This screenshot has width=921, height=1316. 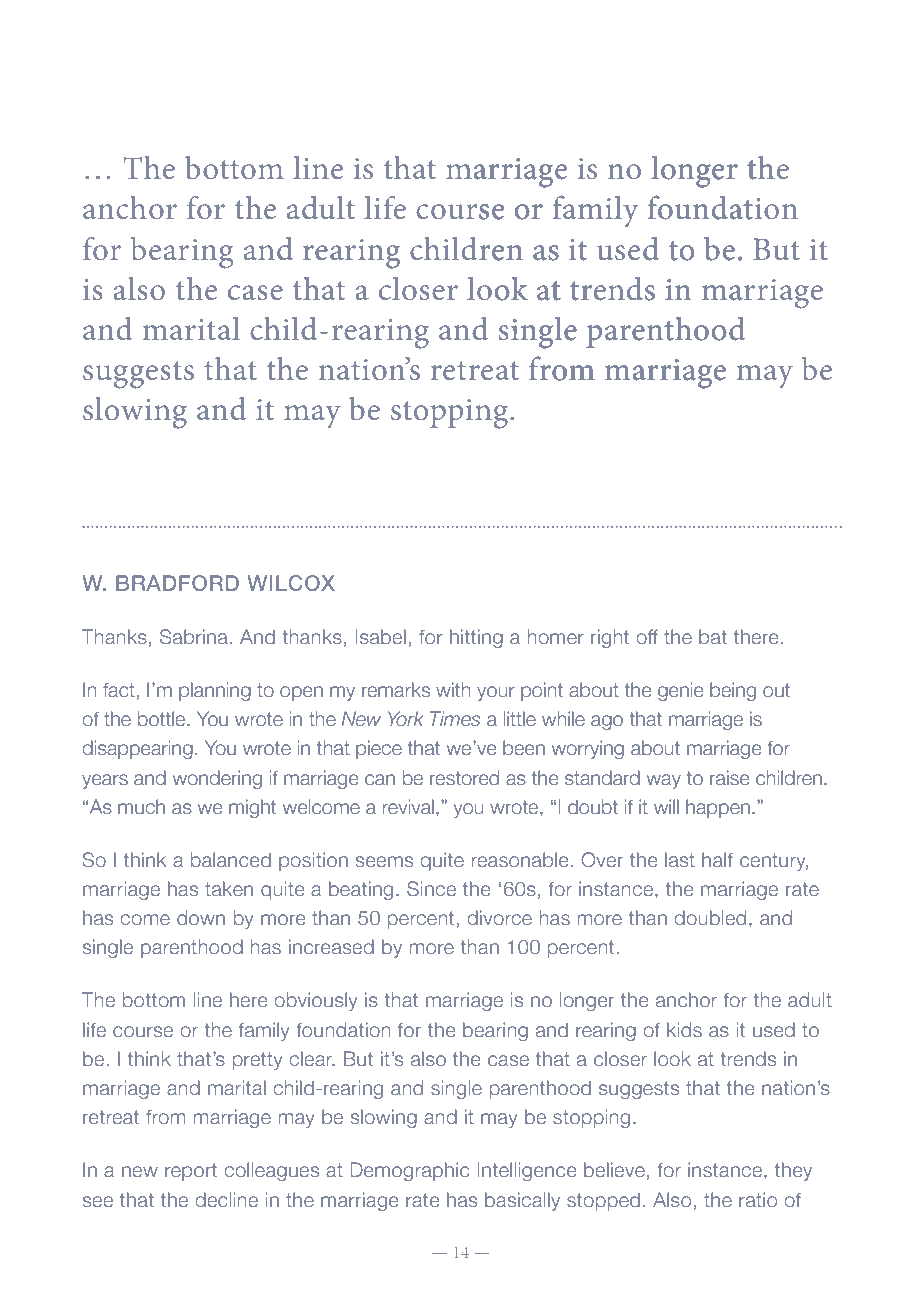 What do you see at coordinates (476, 638) in the screenshot?
I see `hitting` at bounding box center [476, 638].
